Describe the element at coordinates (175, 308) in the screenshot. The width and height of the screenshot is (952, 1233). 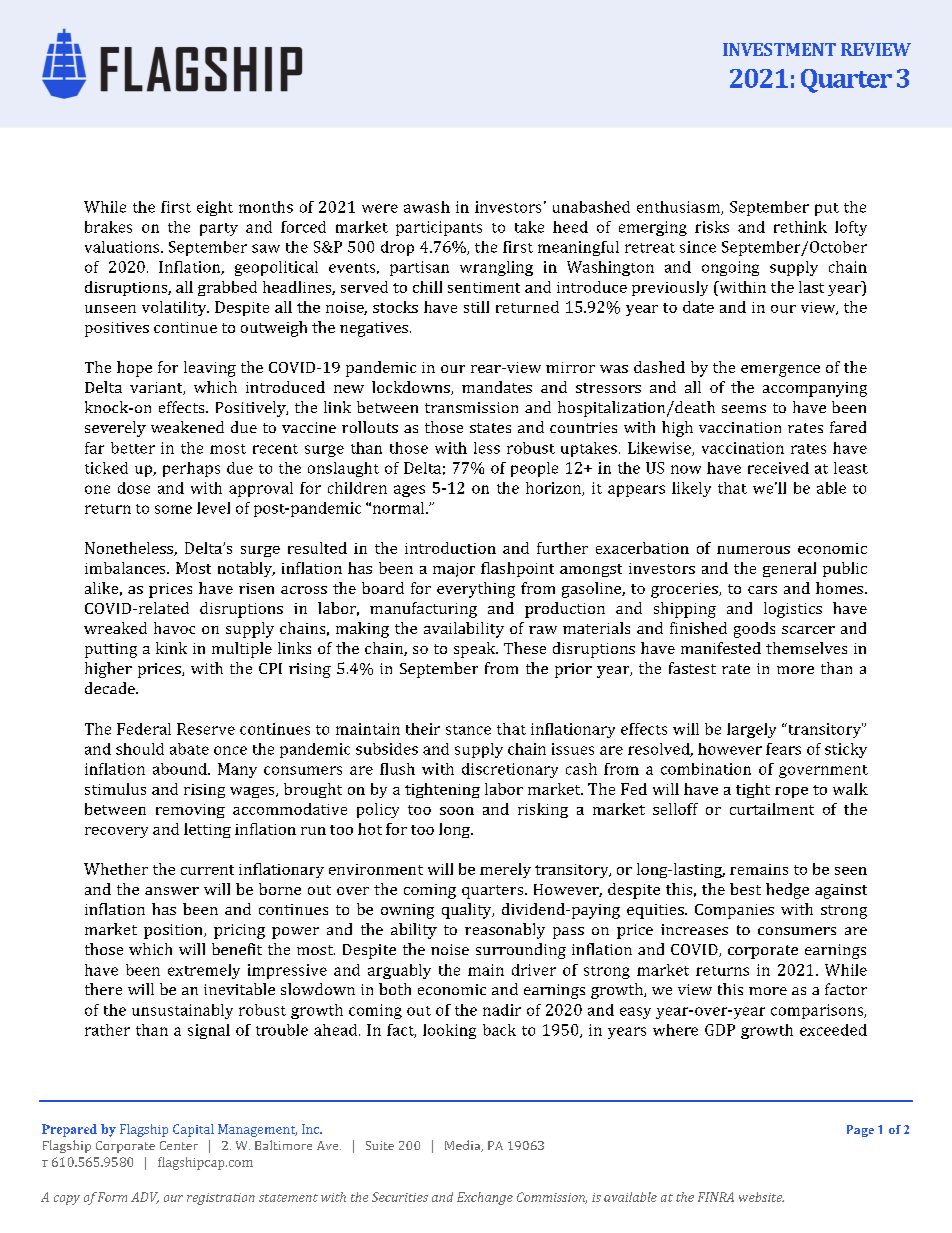
I see `volatility` at that location.
